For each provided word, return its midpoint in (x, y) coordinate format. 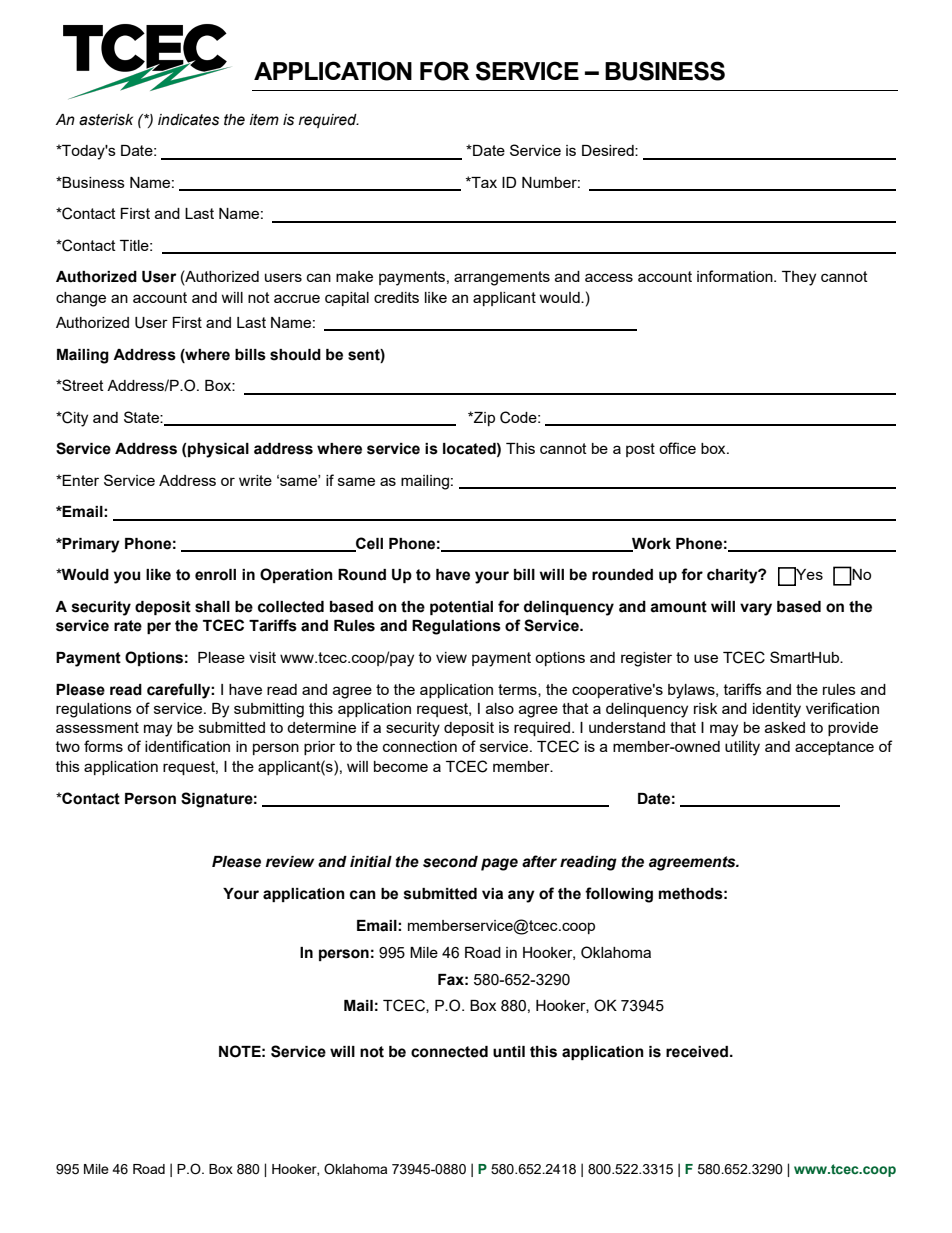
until (509, 1052)
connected (449, 1052)
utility (742, 748)
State (142, 417)
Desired (609, 150)
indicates (188, 120)
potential (461, 608)
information (736, 276)
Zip (483, 419)
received (697, 1052)
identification (187, 746)
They (799, 278)
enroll (215, 575)
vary (756, 609)
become (401, 766)
